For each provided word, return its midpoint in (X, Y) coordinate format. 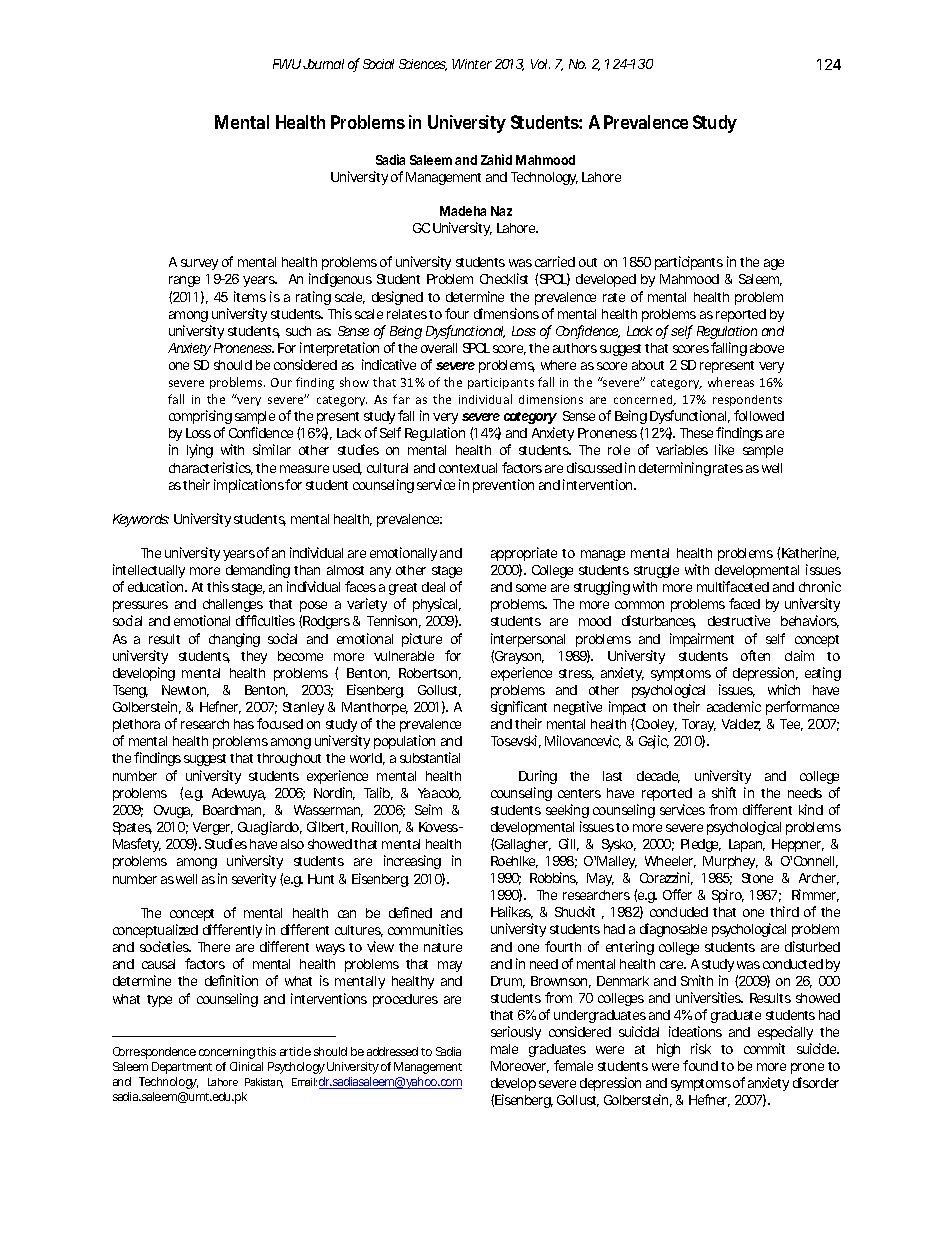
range (184, 281)
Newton (185, 691)
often (755, 655)
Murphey (730, 862)
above (767, 348)
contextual (468, 468)
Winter (472, 64)
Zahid (496, 159)
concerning (228, 1053)
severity (254, 880)
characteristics (211, 468)
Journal (323, 64)
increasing (412, 862)
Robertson (430, 674)
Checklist (504, 278)
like (724, 449)
